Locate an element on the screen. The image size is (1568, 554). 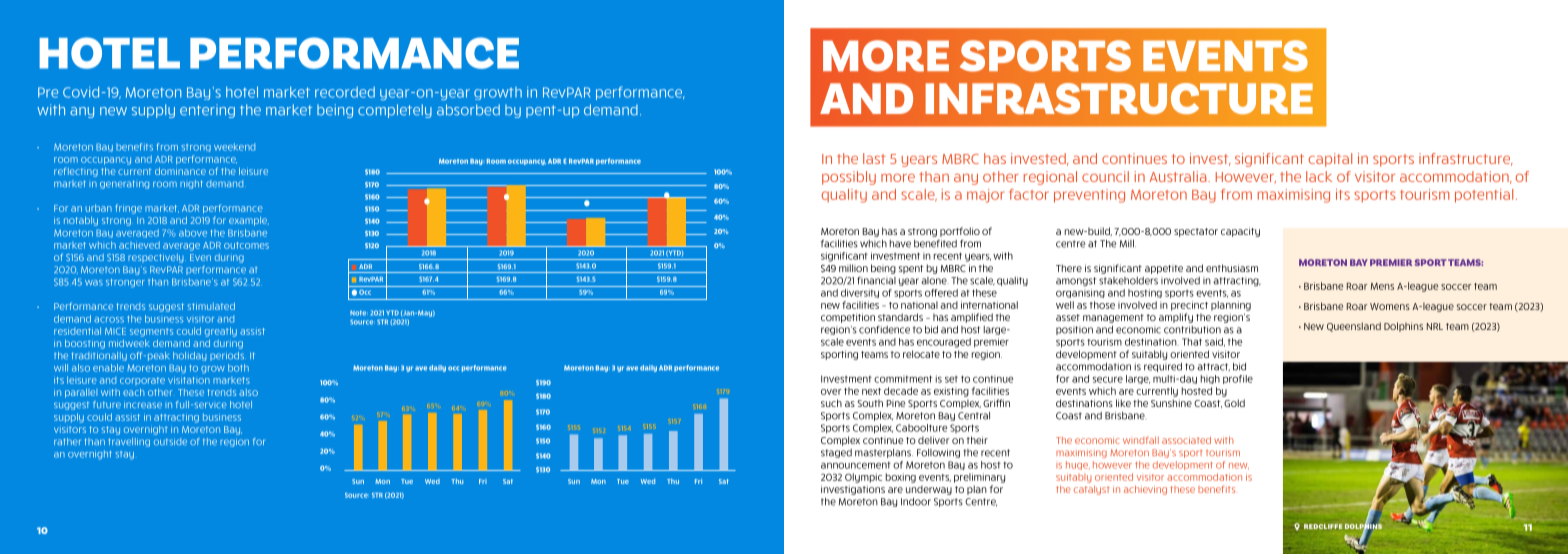
capital is located at coordinates (1330, 160).
